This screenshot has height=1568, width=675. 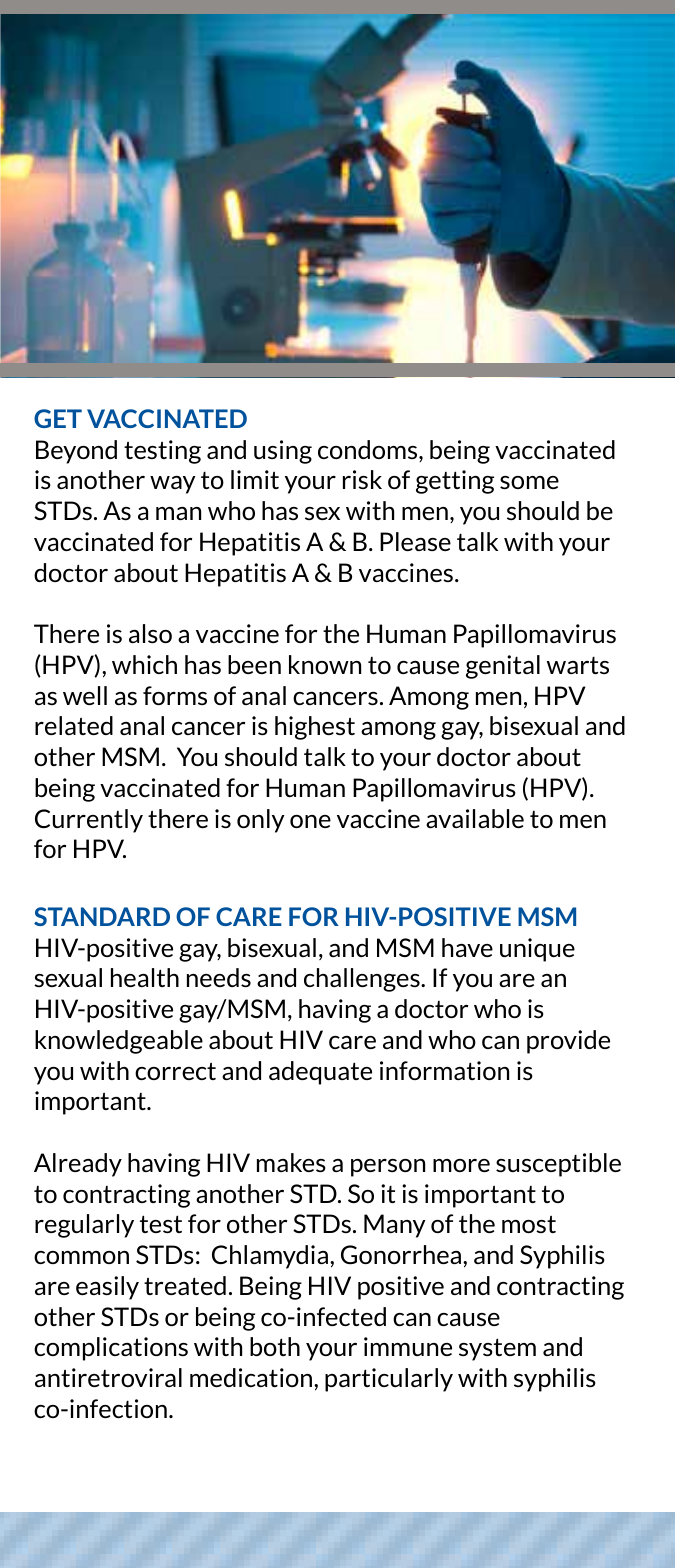 I want to click on complications, so click(x=111, y=1349).
